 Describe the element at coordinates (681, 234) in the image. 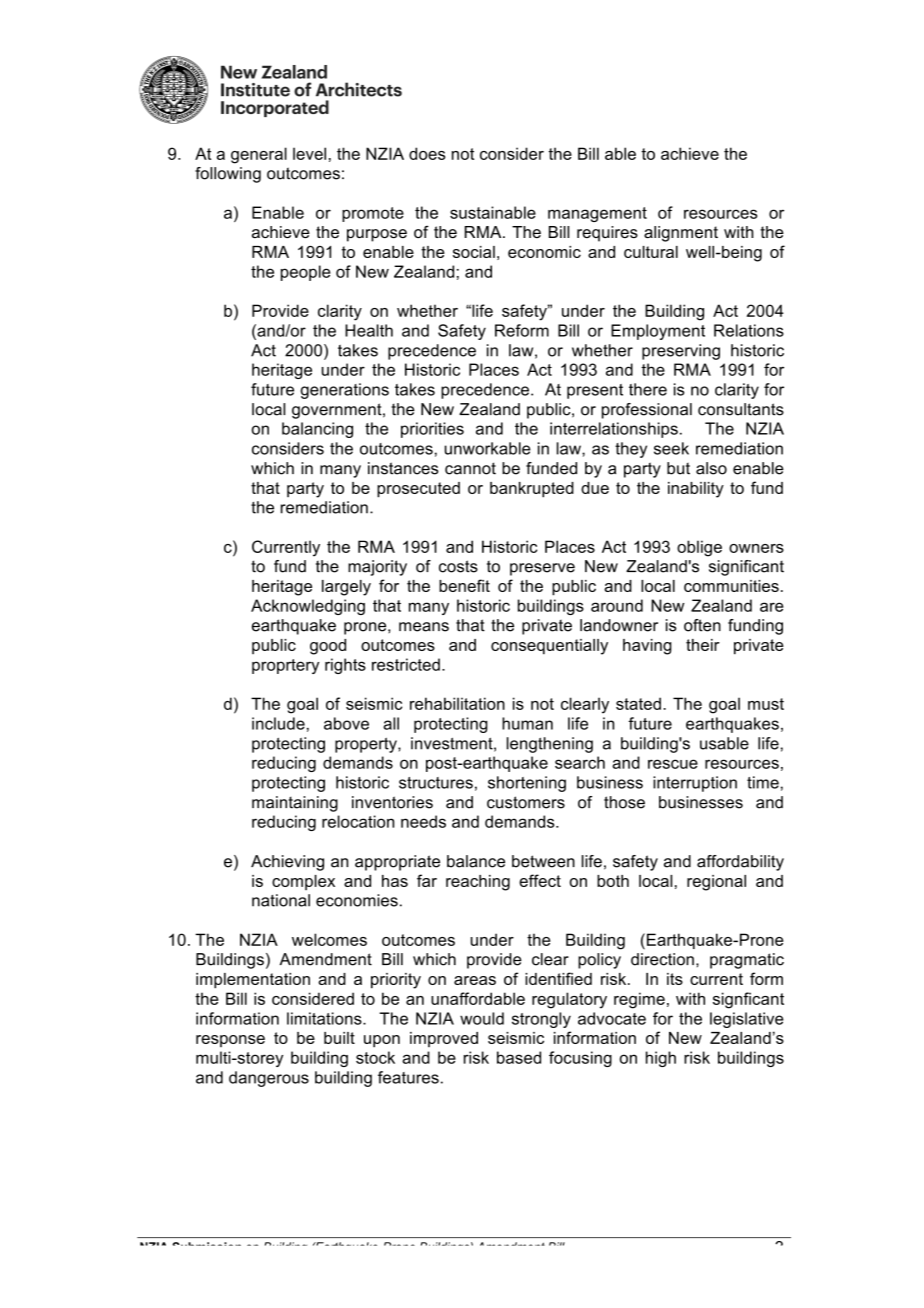

I see `alignment` at that location.
